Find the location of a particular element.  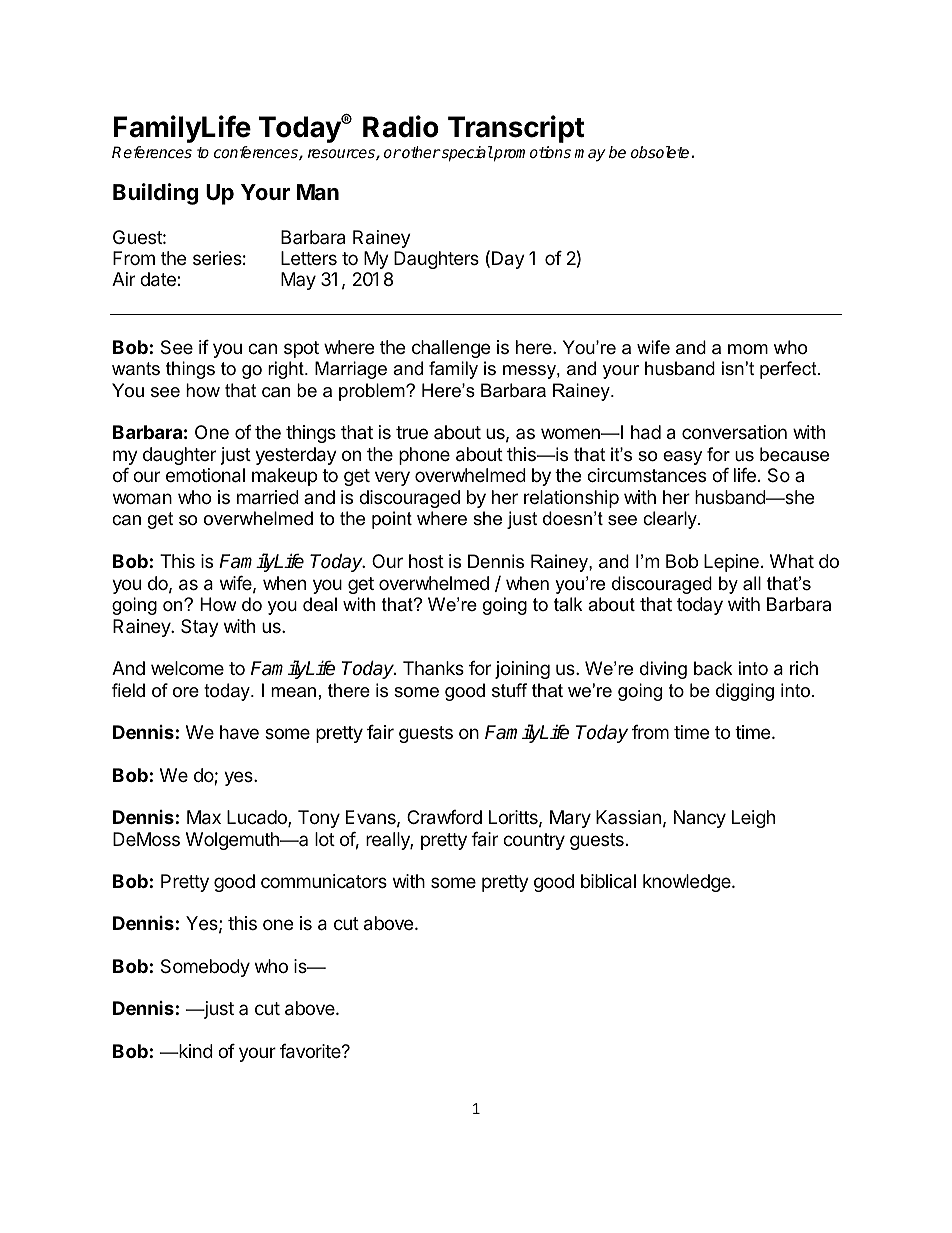

have is located at coordinates (239, 732).
